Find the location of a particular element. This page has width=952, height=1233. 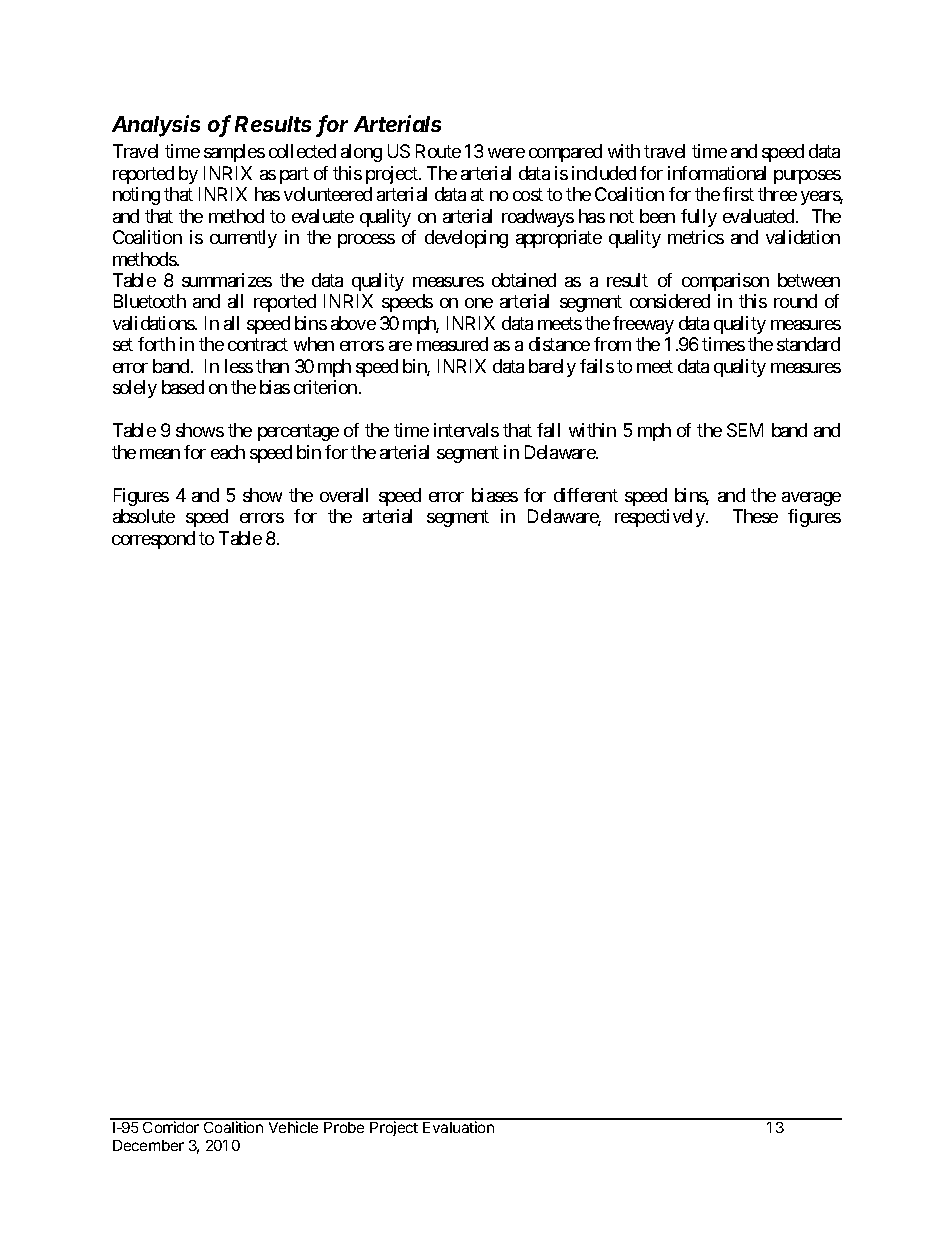

These is located at coordinates (755, 516).
